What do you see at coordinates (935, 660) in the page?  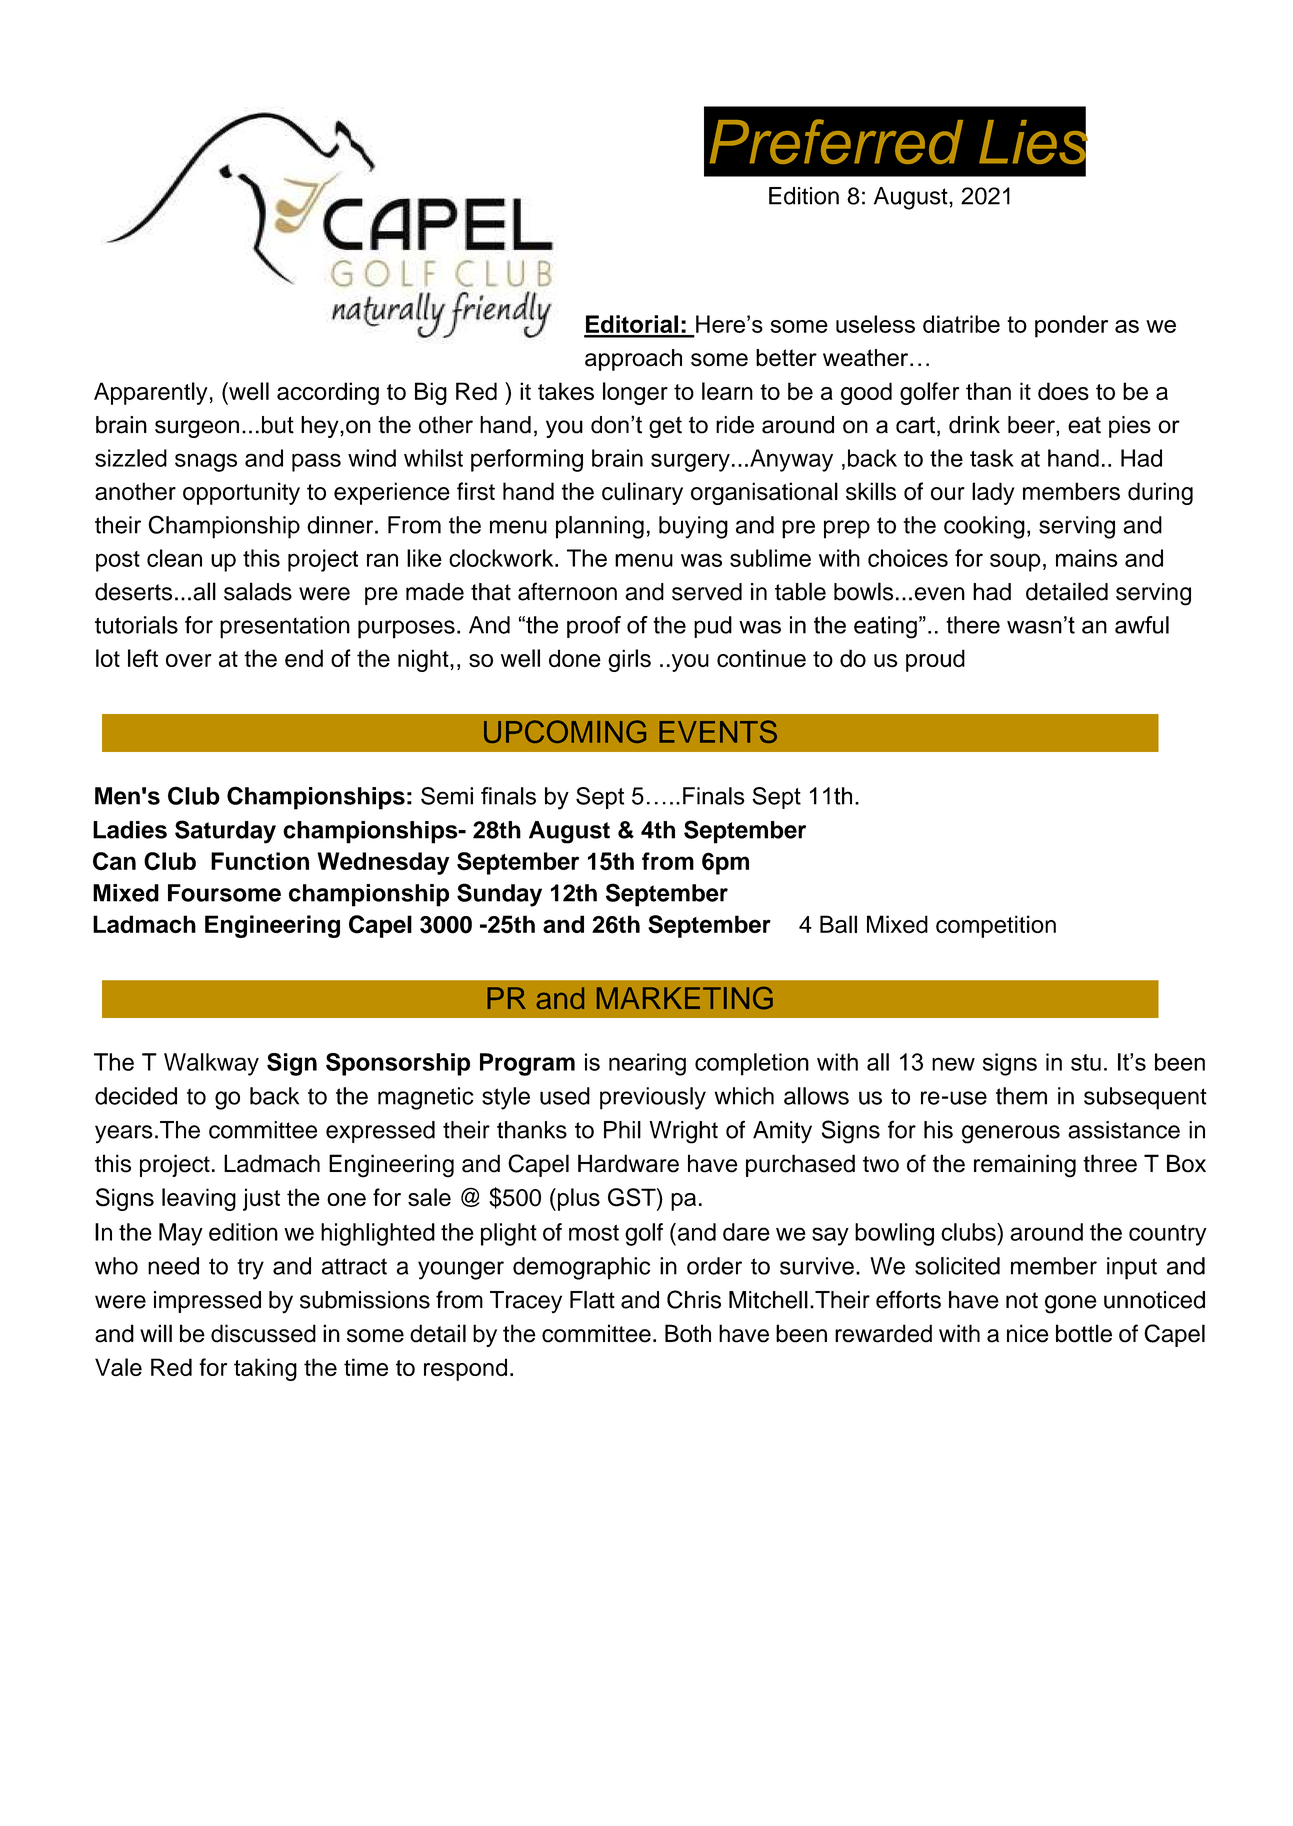 I see `proud` at bounding box center [935, 660].
